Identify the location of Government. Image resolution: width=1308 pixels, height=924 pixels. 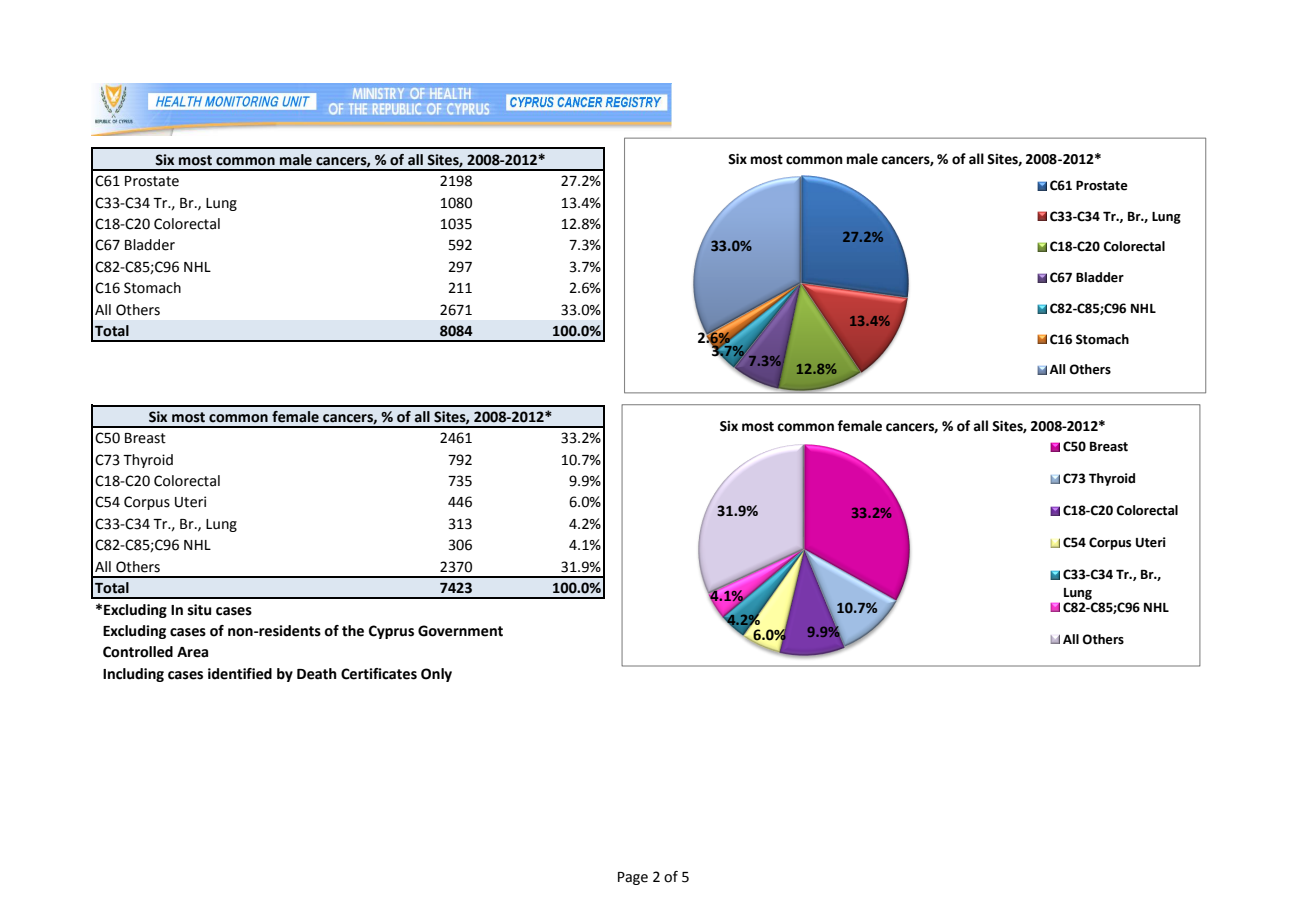
(460, 631).
